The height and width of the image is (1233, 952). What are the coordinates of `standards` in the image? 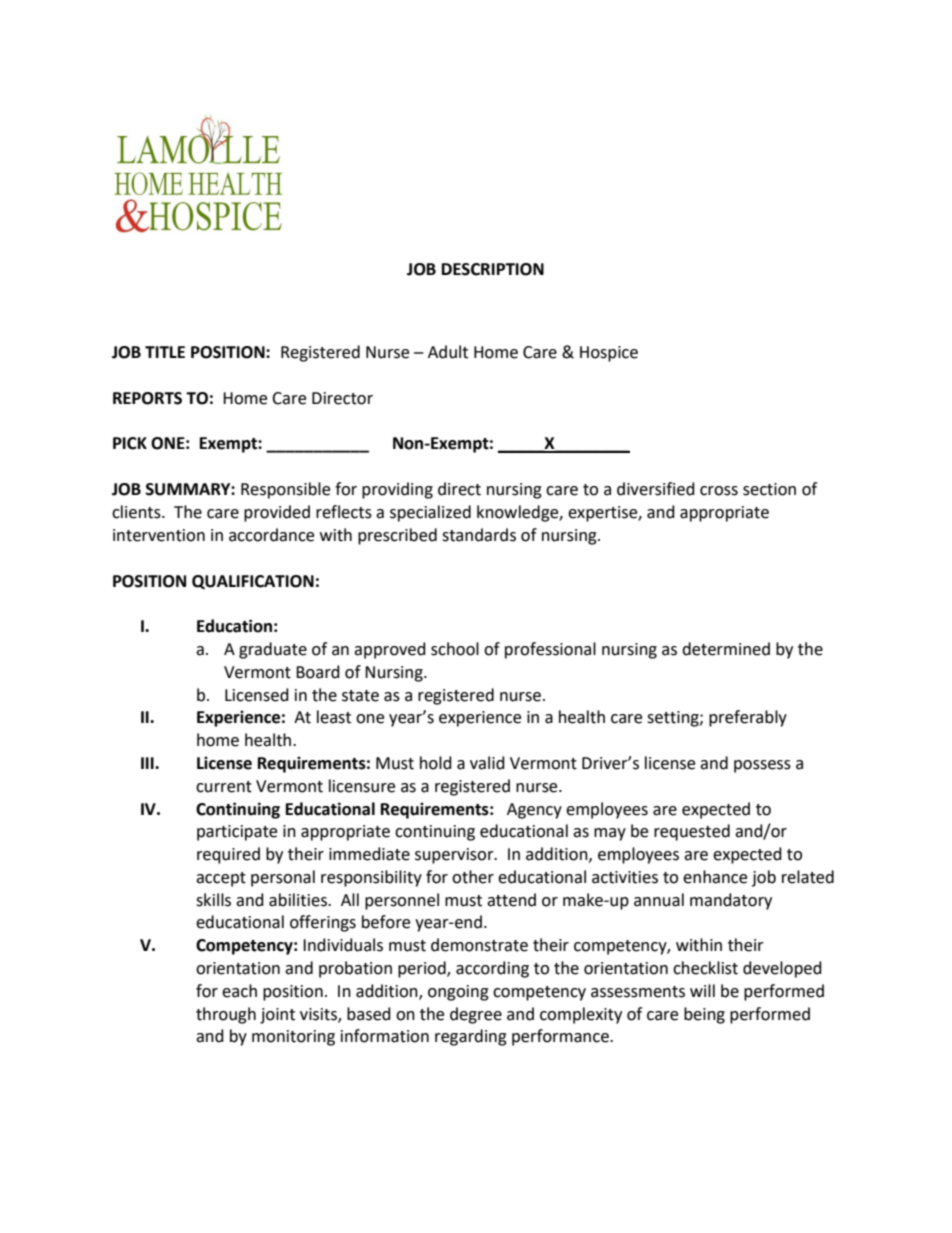 It's located at (479, 535).
